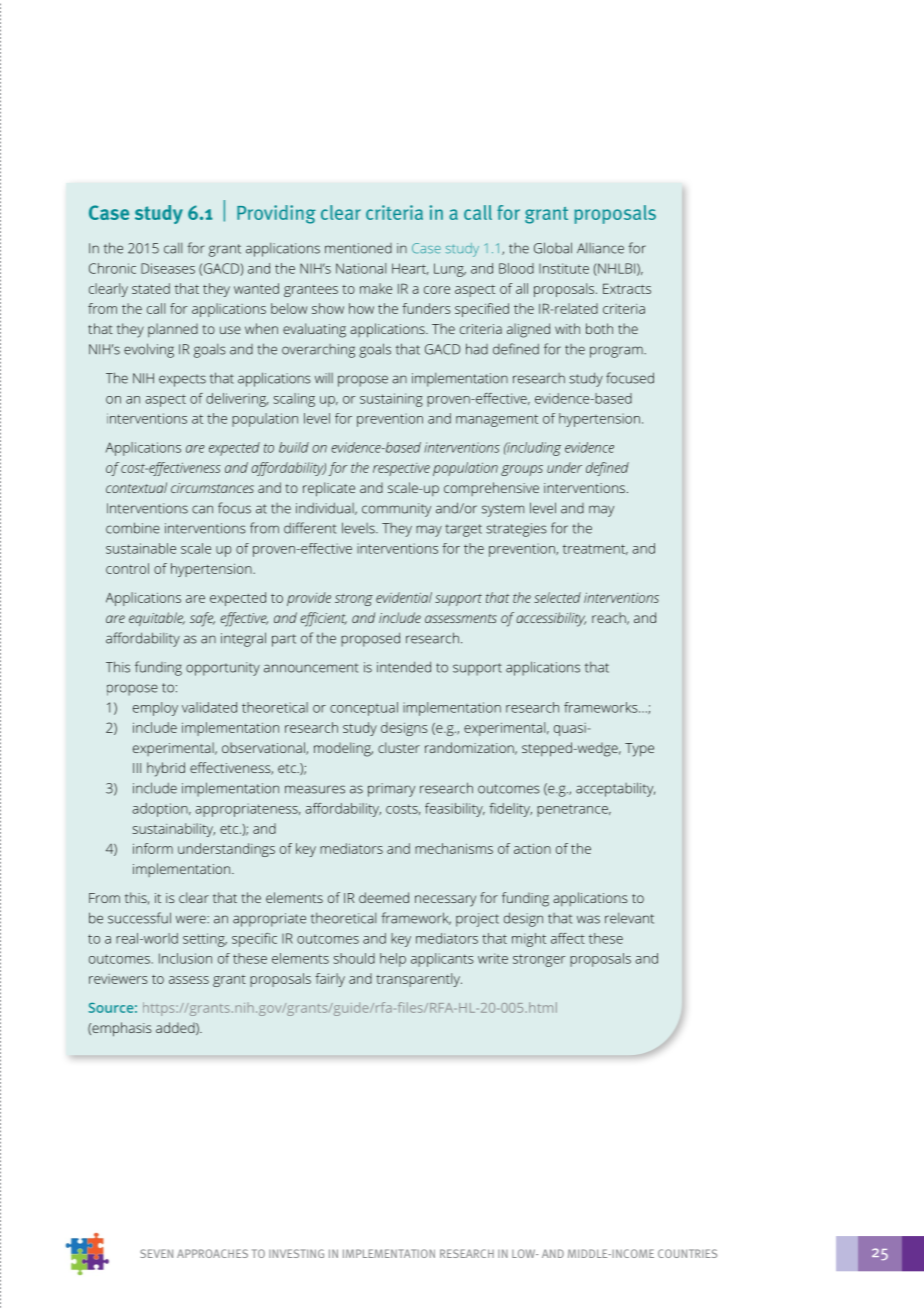  Describe the element at coordinates (176, 1028) in the screenshot. I see `added` at that location.
